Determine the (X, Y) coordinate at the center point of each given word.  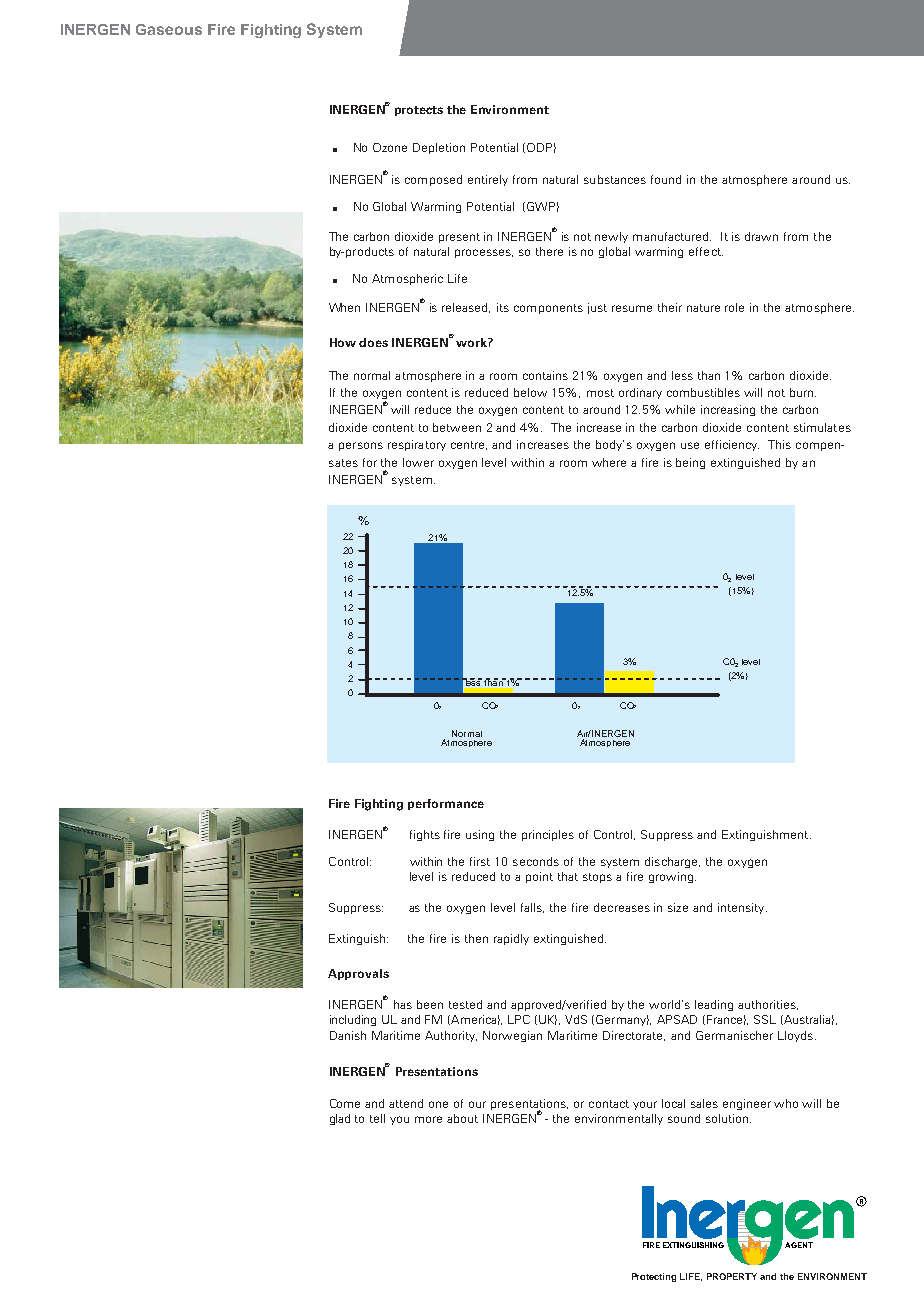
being (690, 463)
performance (446, 804)
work (471, 341)
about (462, 1118)
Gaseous (169, 29)
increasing (728, 410)
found (666, 179)
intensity (742, 908)
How (343, 342)
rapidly (511, 939)
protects (419, 111)
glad (340, 1119)
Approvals (358, 974)
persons (361, 446)
